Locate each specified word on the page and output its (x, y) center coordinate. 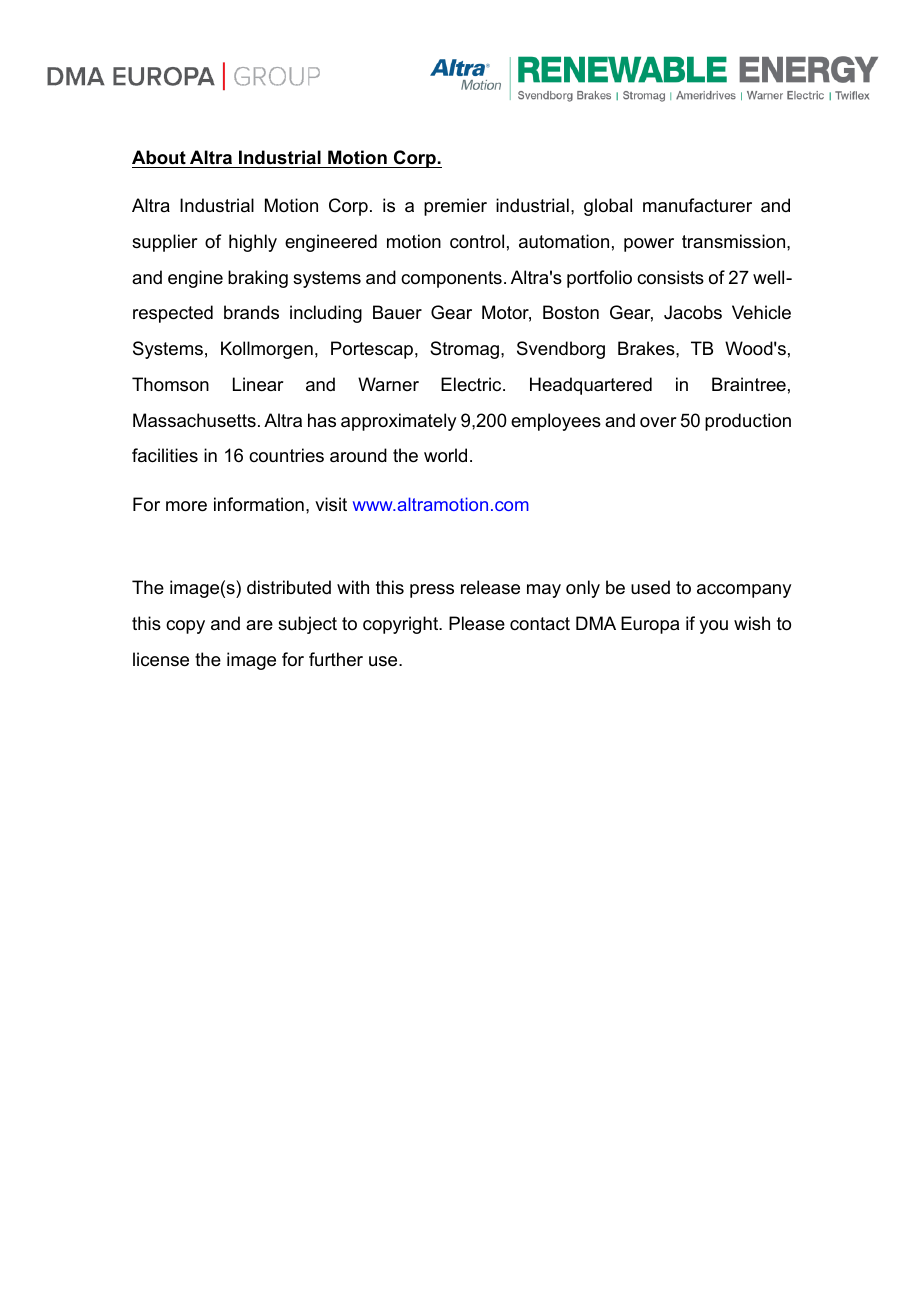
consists (670, 277)
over (658, 422)
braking (258, 279)
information (259, 504)
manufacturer (697, 205)
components (451, 279)
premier (455, 207)
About (159, 157)
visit (331, 504)
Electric (472, 384)
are (259, 625)
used (650, 587)
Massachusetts (194, 420)
